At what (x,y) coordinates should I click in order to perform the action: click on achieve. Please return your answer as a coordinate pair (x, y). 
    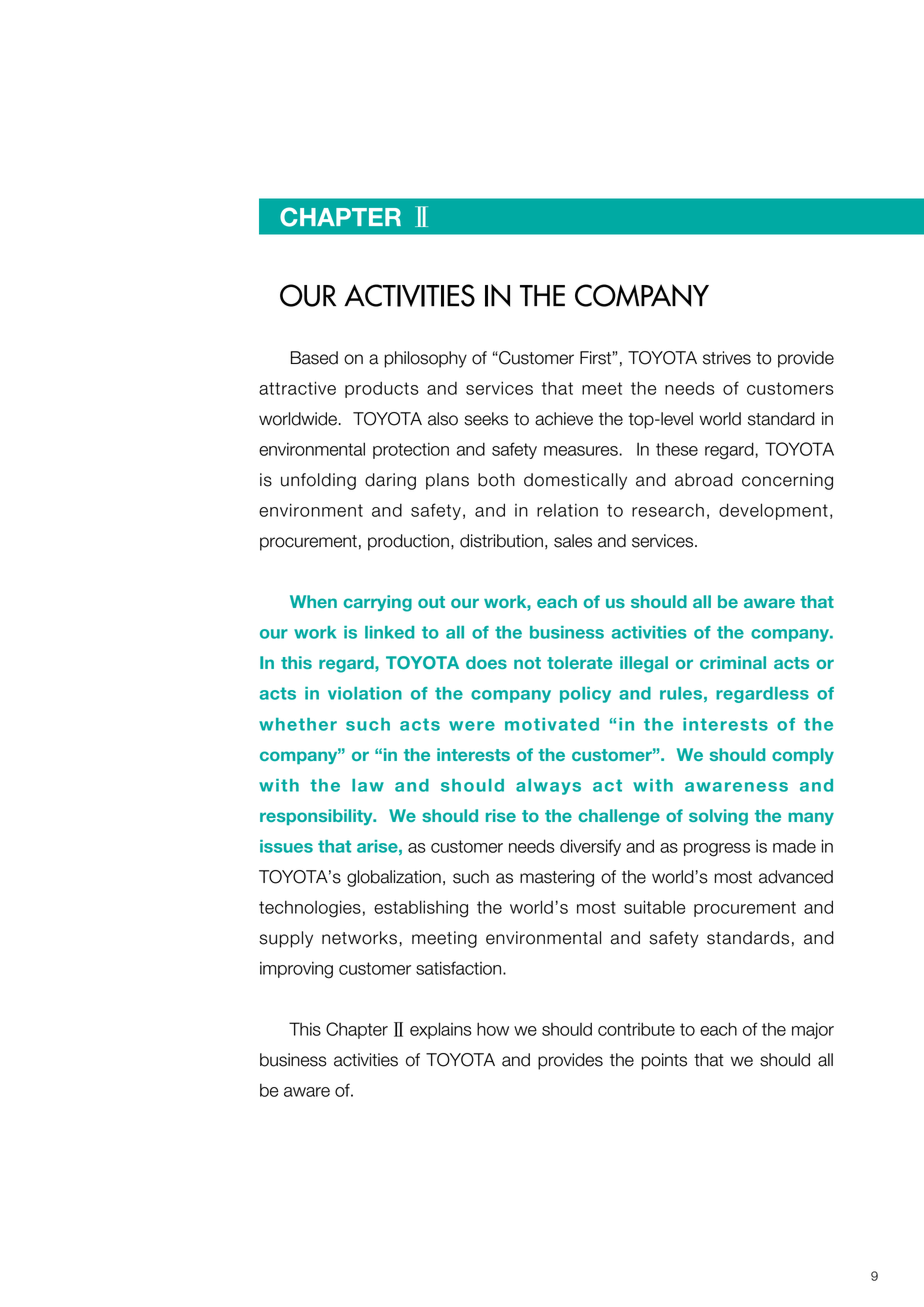
    Looking at the image, I should click on (564, 419).
